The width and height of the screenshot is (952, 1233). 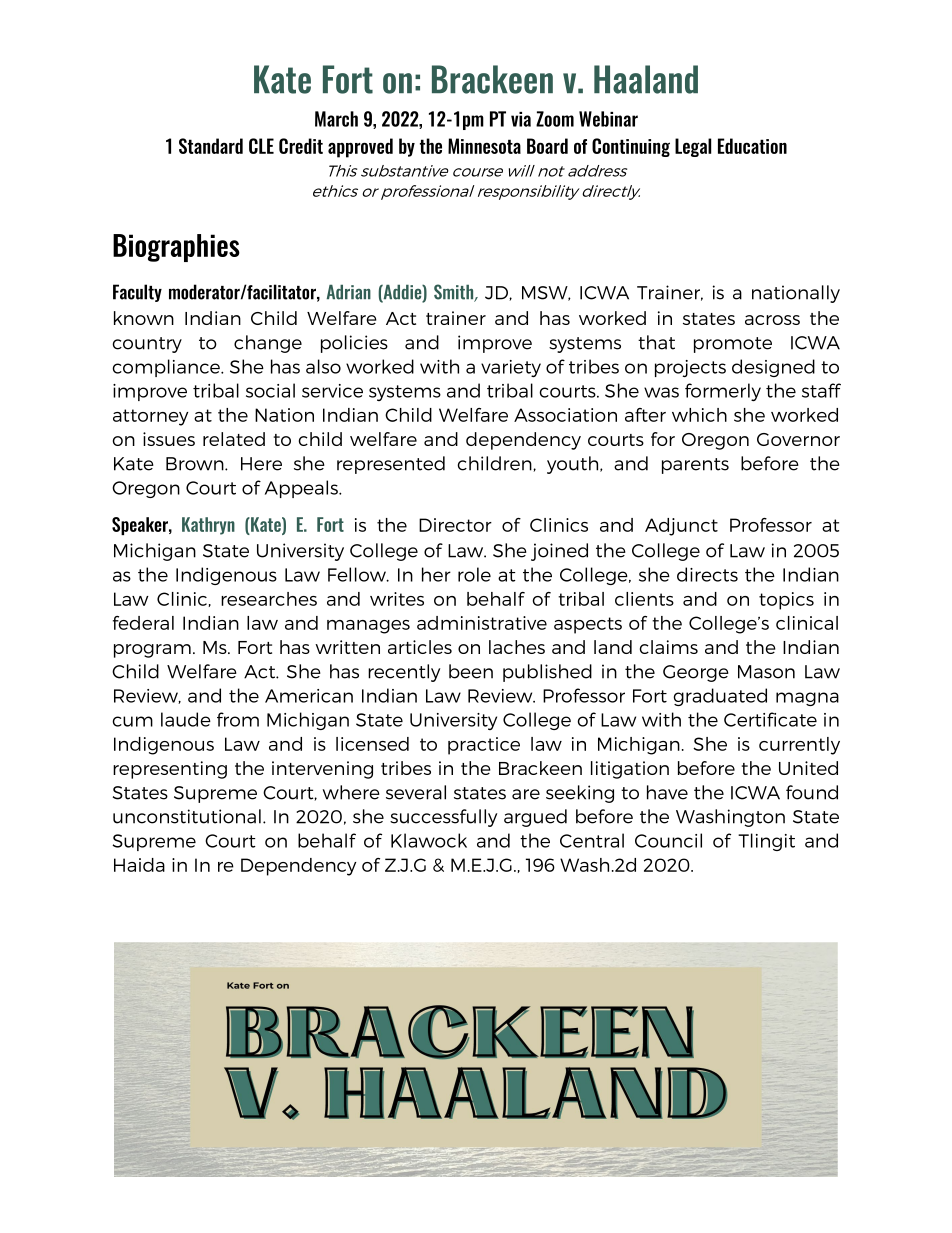 What do you see at coordinates (707, 574) in the screenshot?
I see `directs` at bounding box center [707, 574].
